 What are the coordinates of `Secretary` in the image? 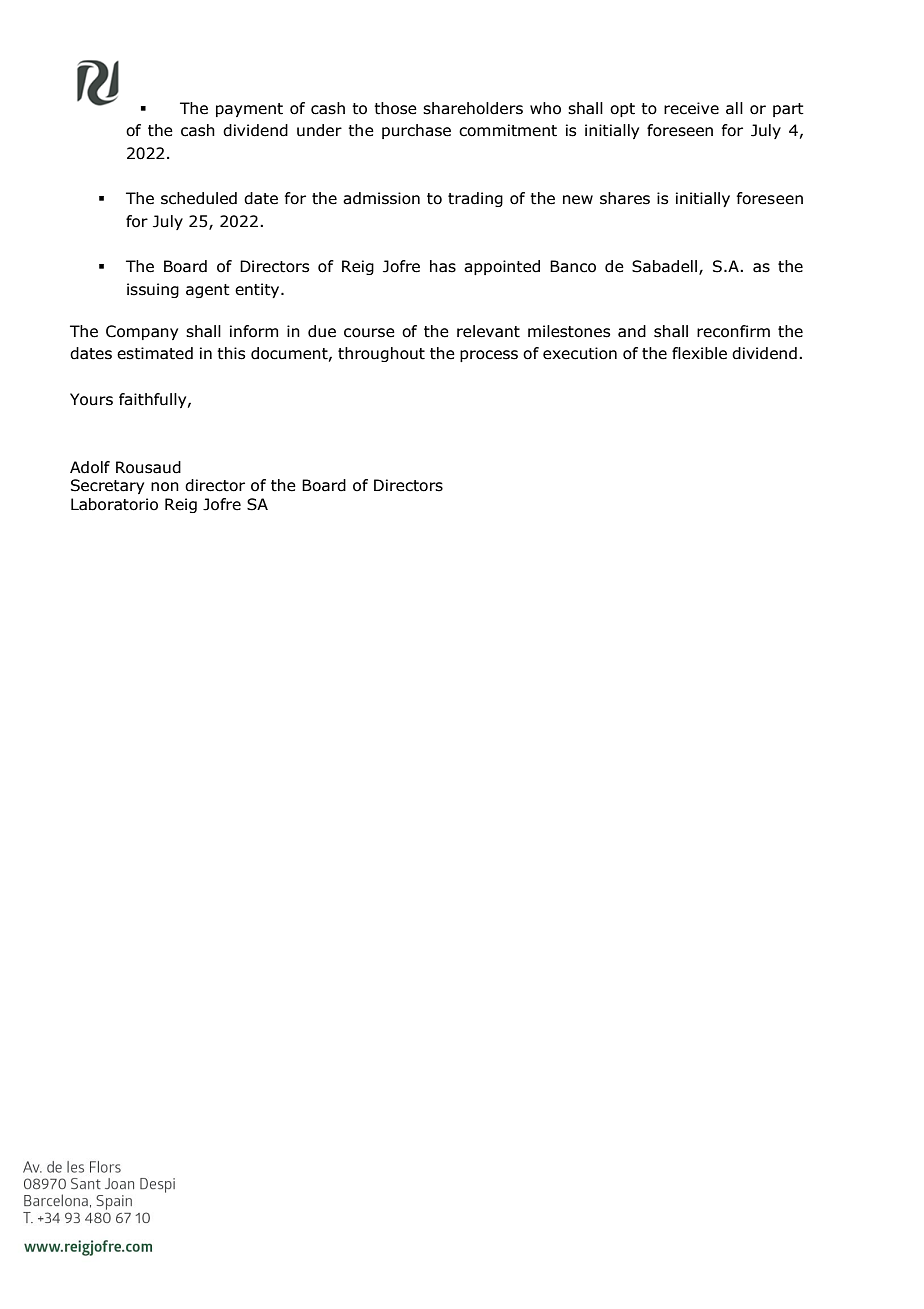 It's located at (107, 486).
